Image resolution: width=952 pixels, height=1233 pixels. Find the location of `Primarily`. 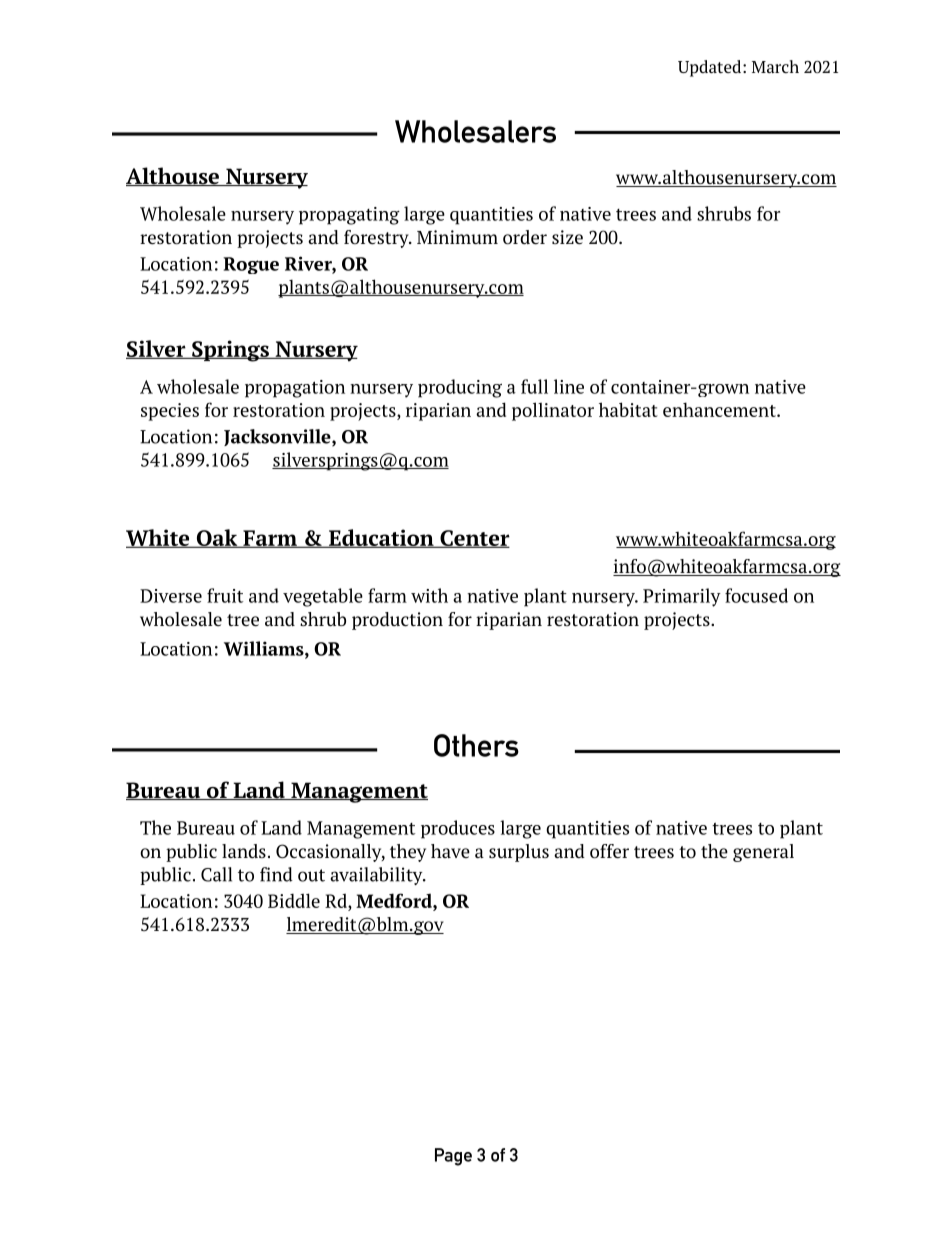

Primarily is located at coordinates (682, 597).
